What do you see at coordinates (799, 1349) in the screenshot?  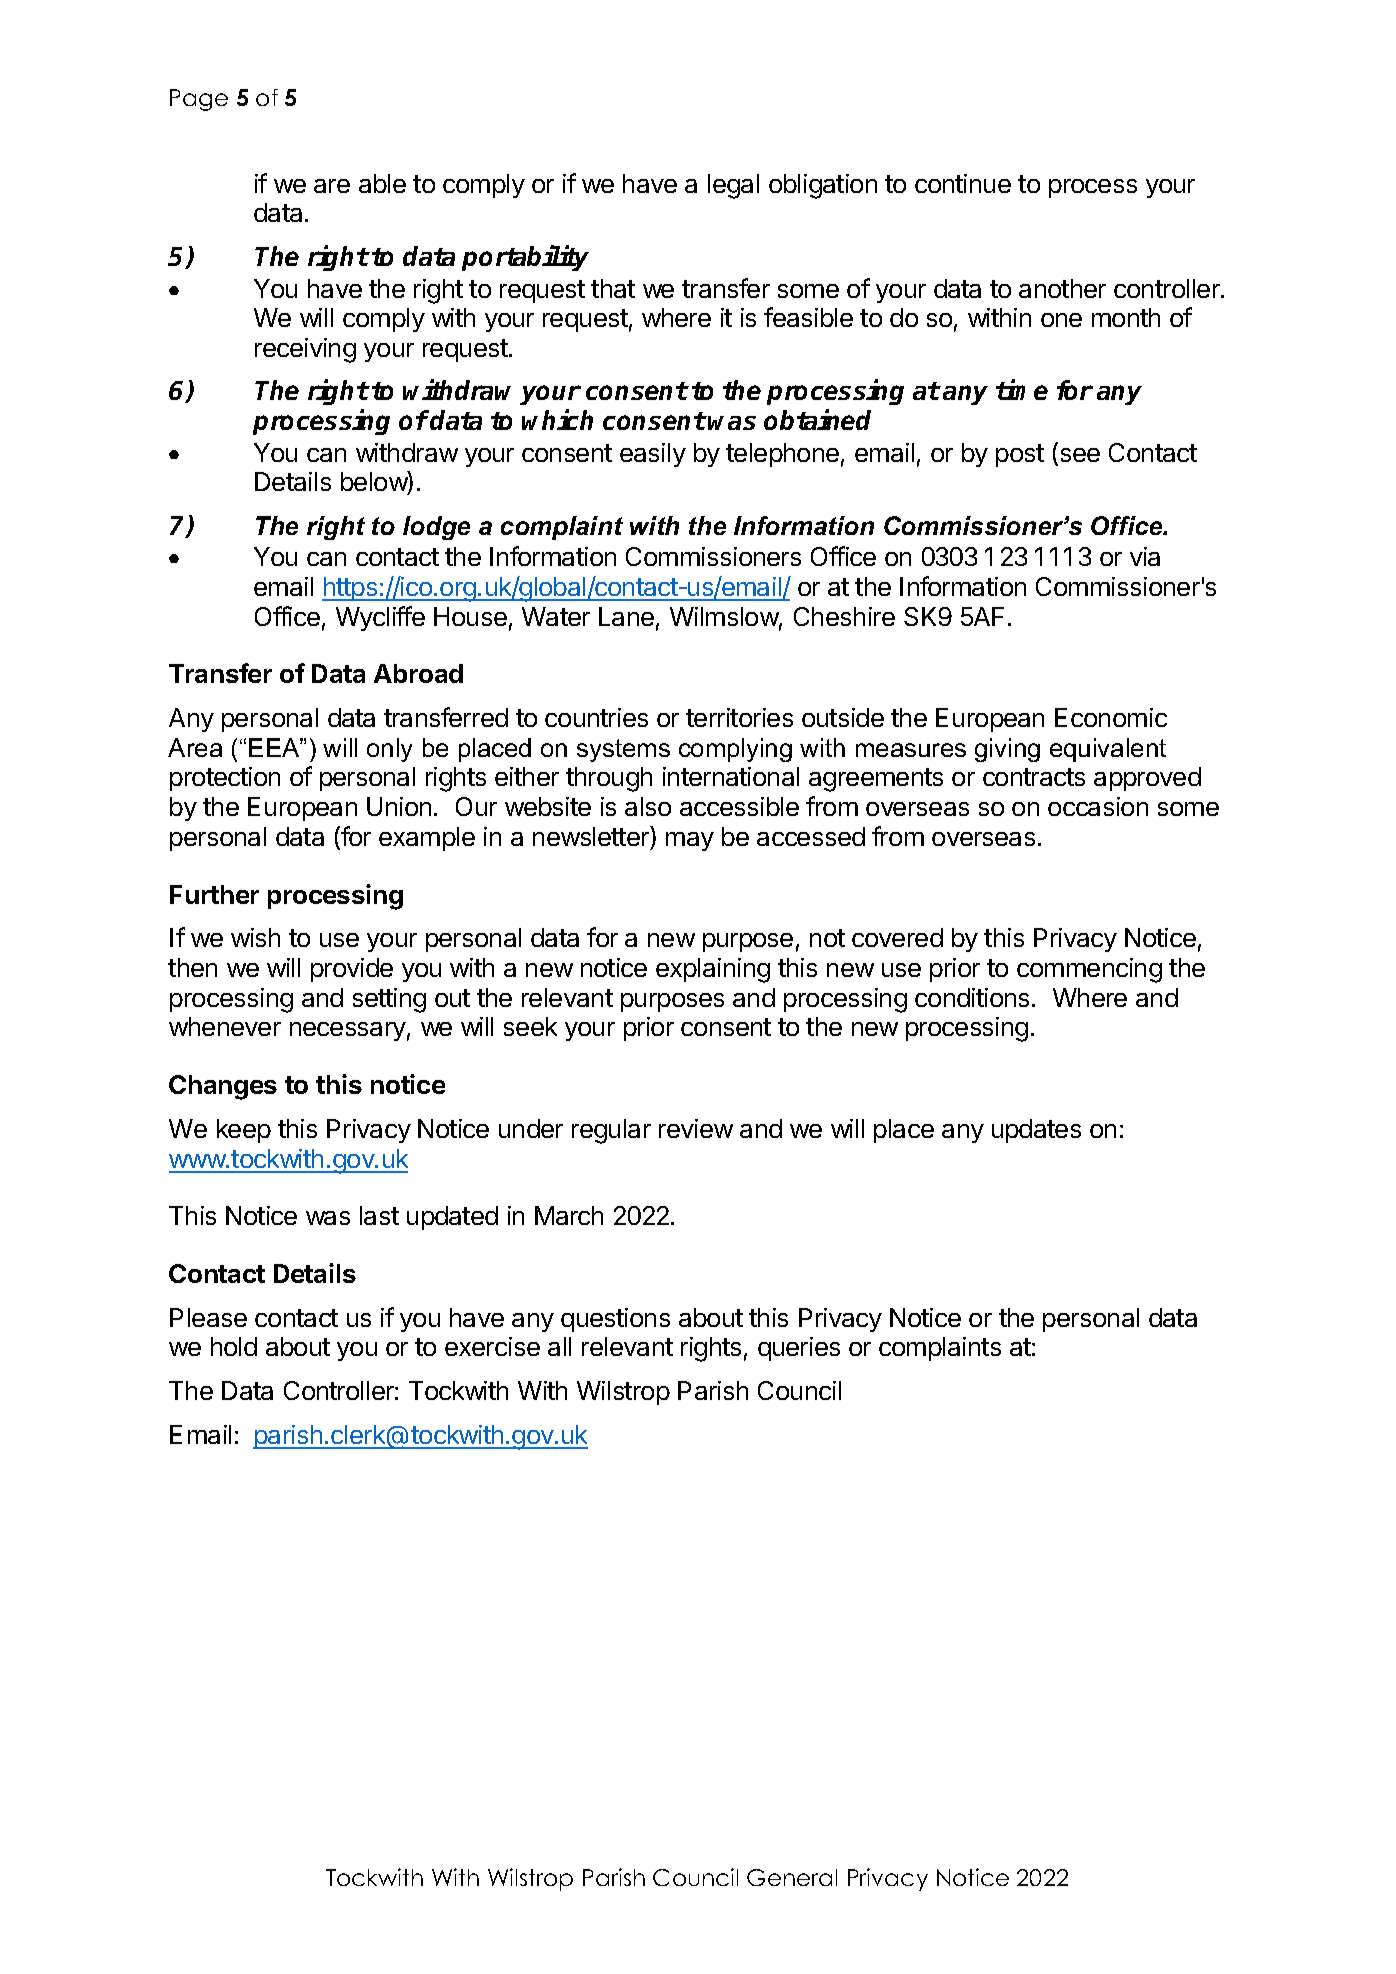 I see `queries` at bounding box center [799, 1349].
